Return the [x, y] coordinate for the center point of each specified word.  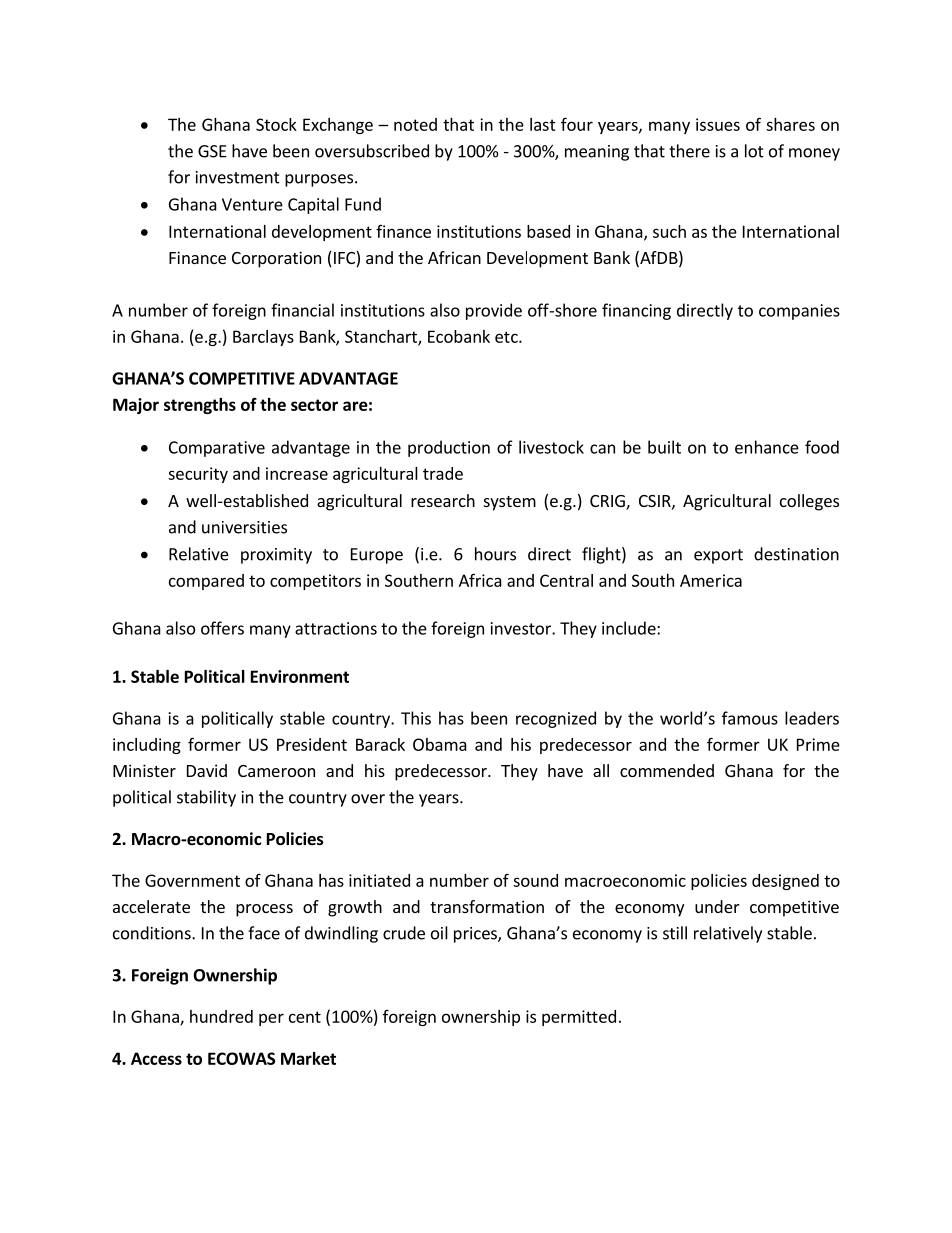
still [675, 933]
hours [495, 554]
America [711, 580]
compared [206, 582]
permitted [579, 1018]
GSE [212, 151]
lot [754, 151]
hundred [221, 1016]
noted [415, 124]
